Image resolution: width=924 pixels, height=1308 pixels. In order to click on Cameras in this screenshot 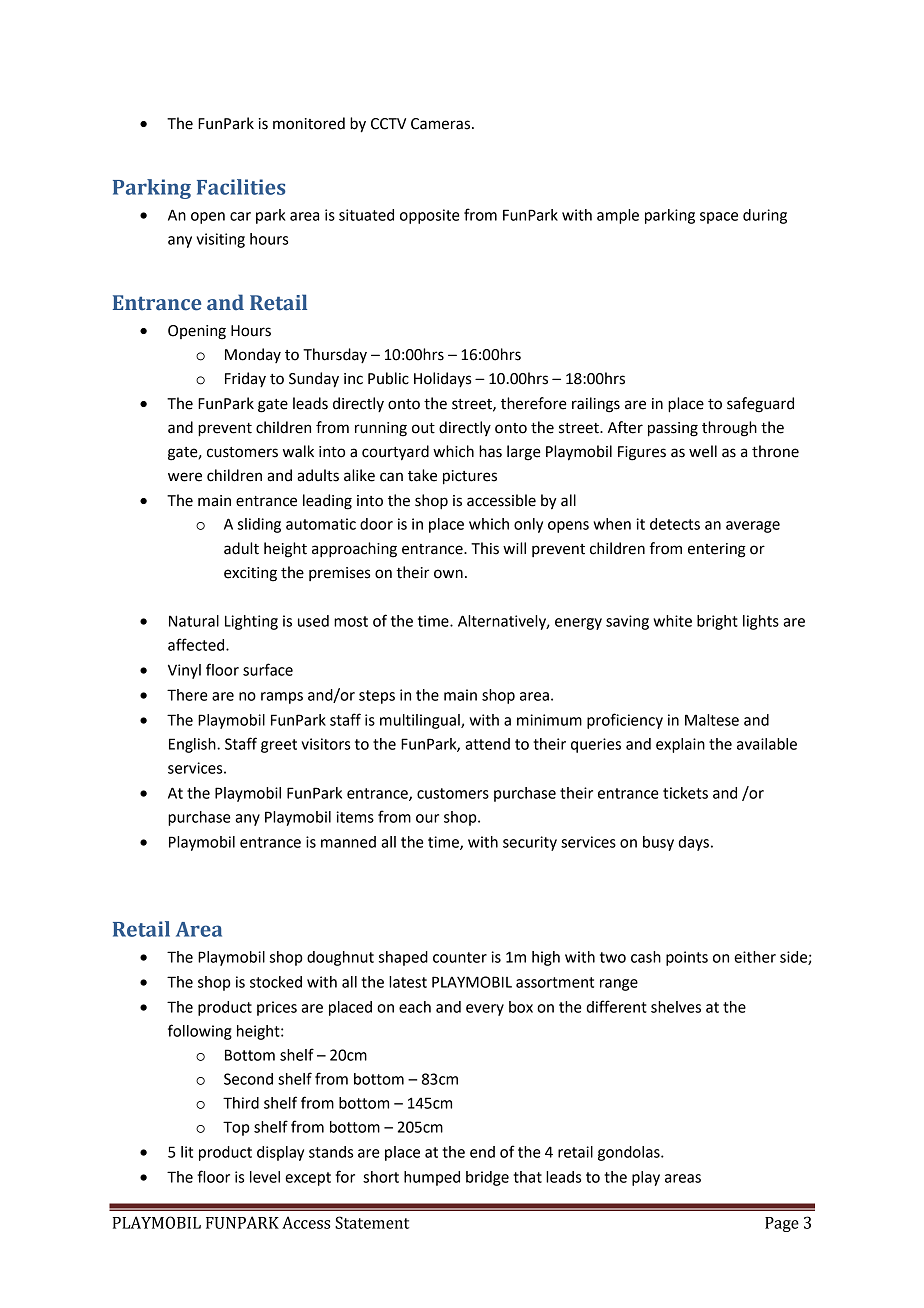, I will do `click(440, 124)`.
